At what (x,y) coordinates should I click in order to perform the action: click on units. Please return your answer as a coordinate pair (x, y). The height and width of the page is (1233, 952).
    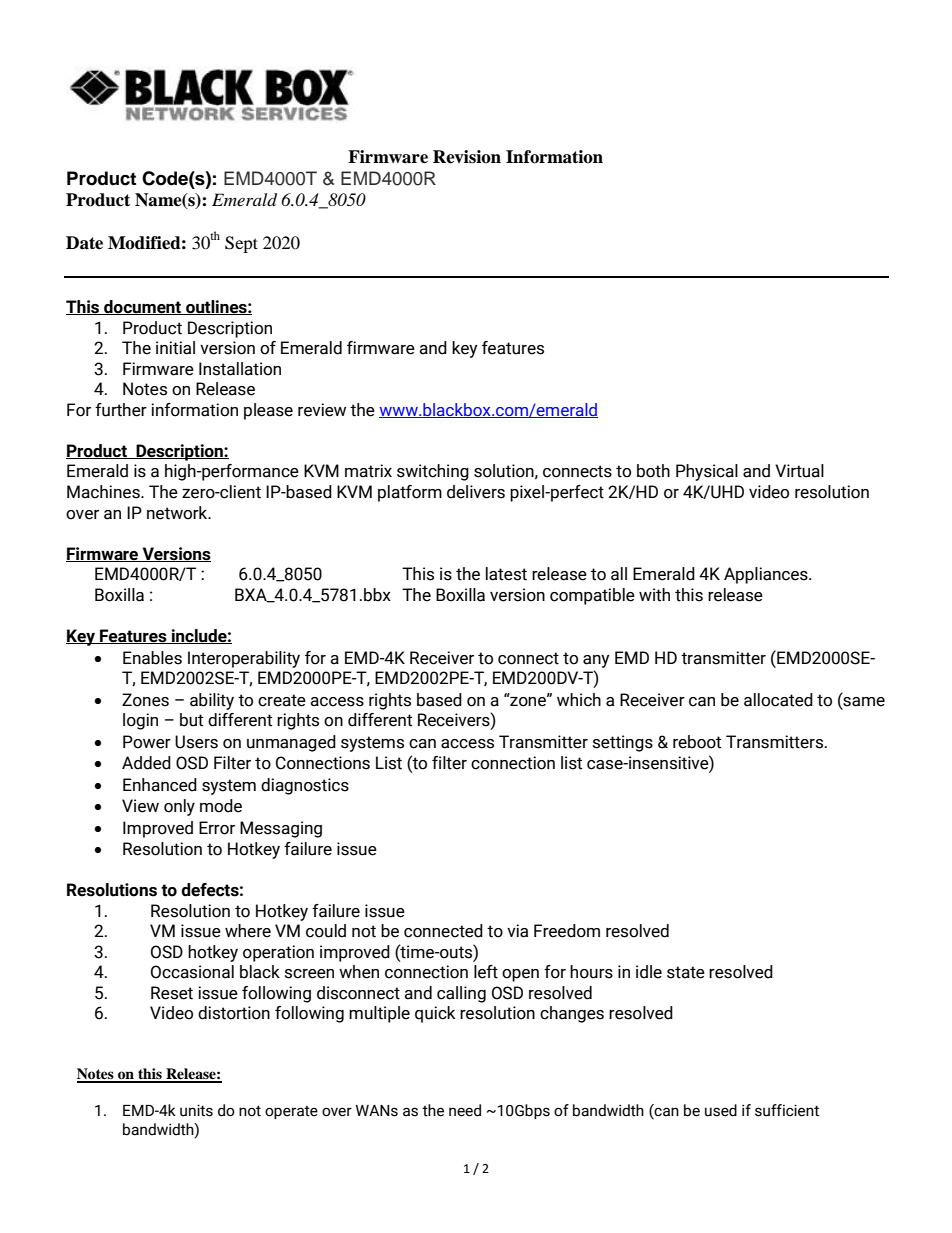
    Looking at the image, I should click on (196, 1110).
